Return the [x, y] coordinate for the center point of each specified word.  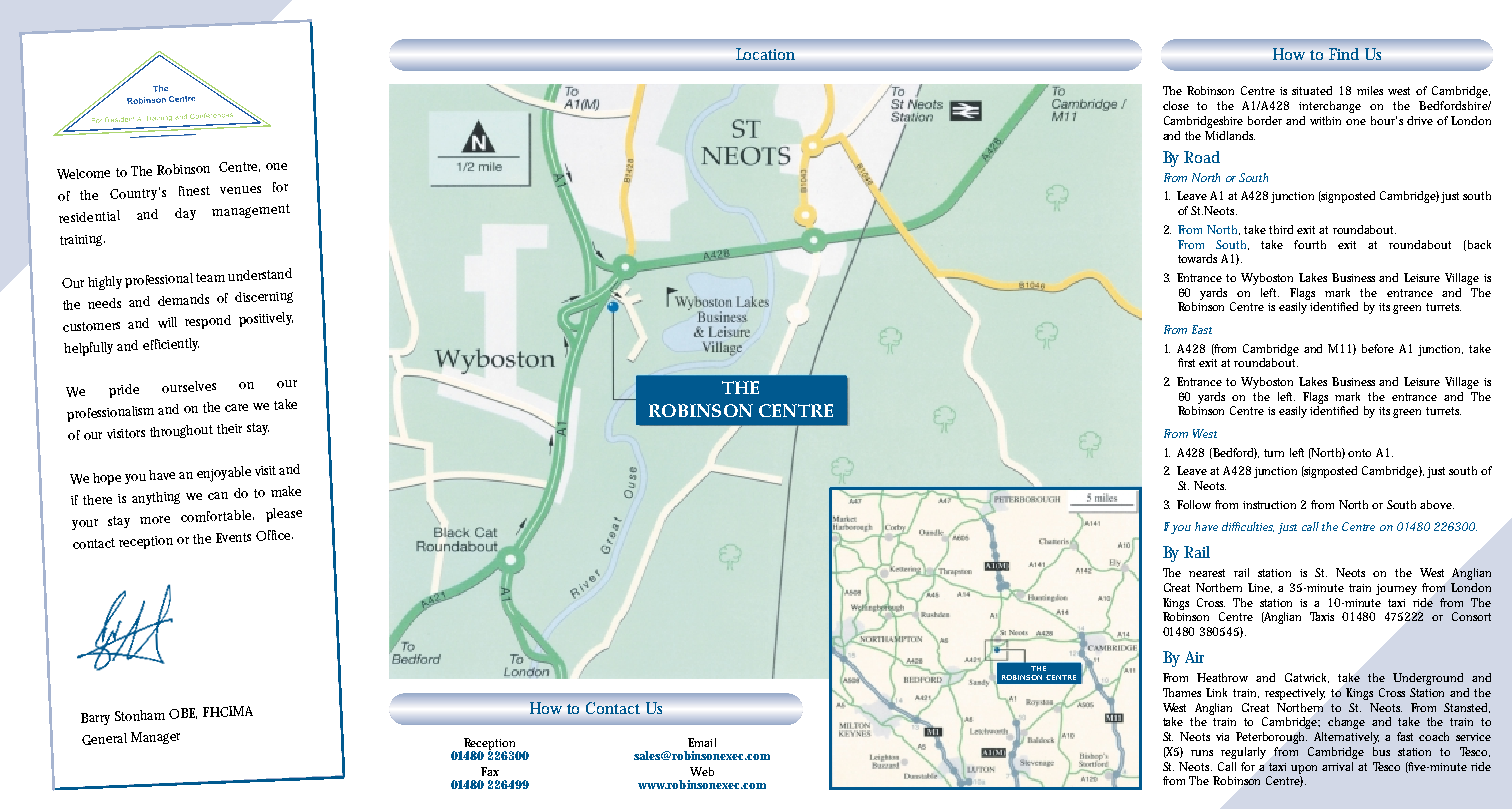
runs [1202, 753]
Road [1202, 157]
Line [1260, 588]
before [1378, 348]
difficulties [1248, 527]
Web [702, 771]
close [1176, 105]
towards [1197, 258]
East [1202, 329]
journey [1396, 589]
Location [766, 54]
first [1189, 362]
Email [702, 742]
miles [1370, 90]
